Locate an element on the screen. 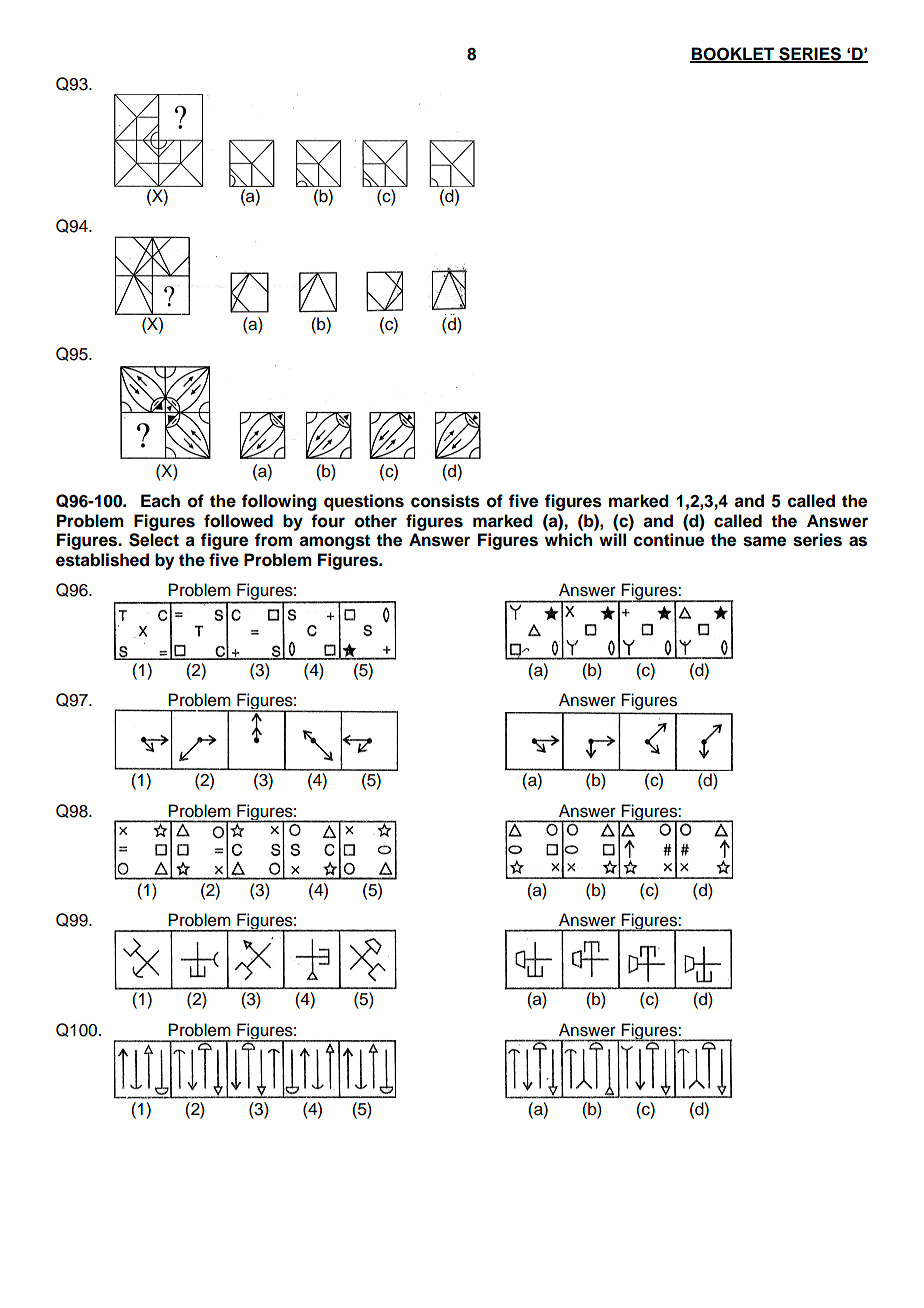  Select is located at coordinates (154, 540).
